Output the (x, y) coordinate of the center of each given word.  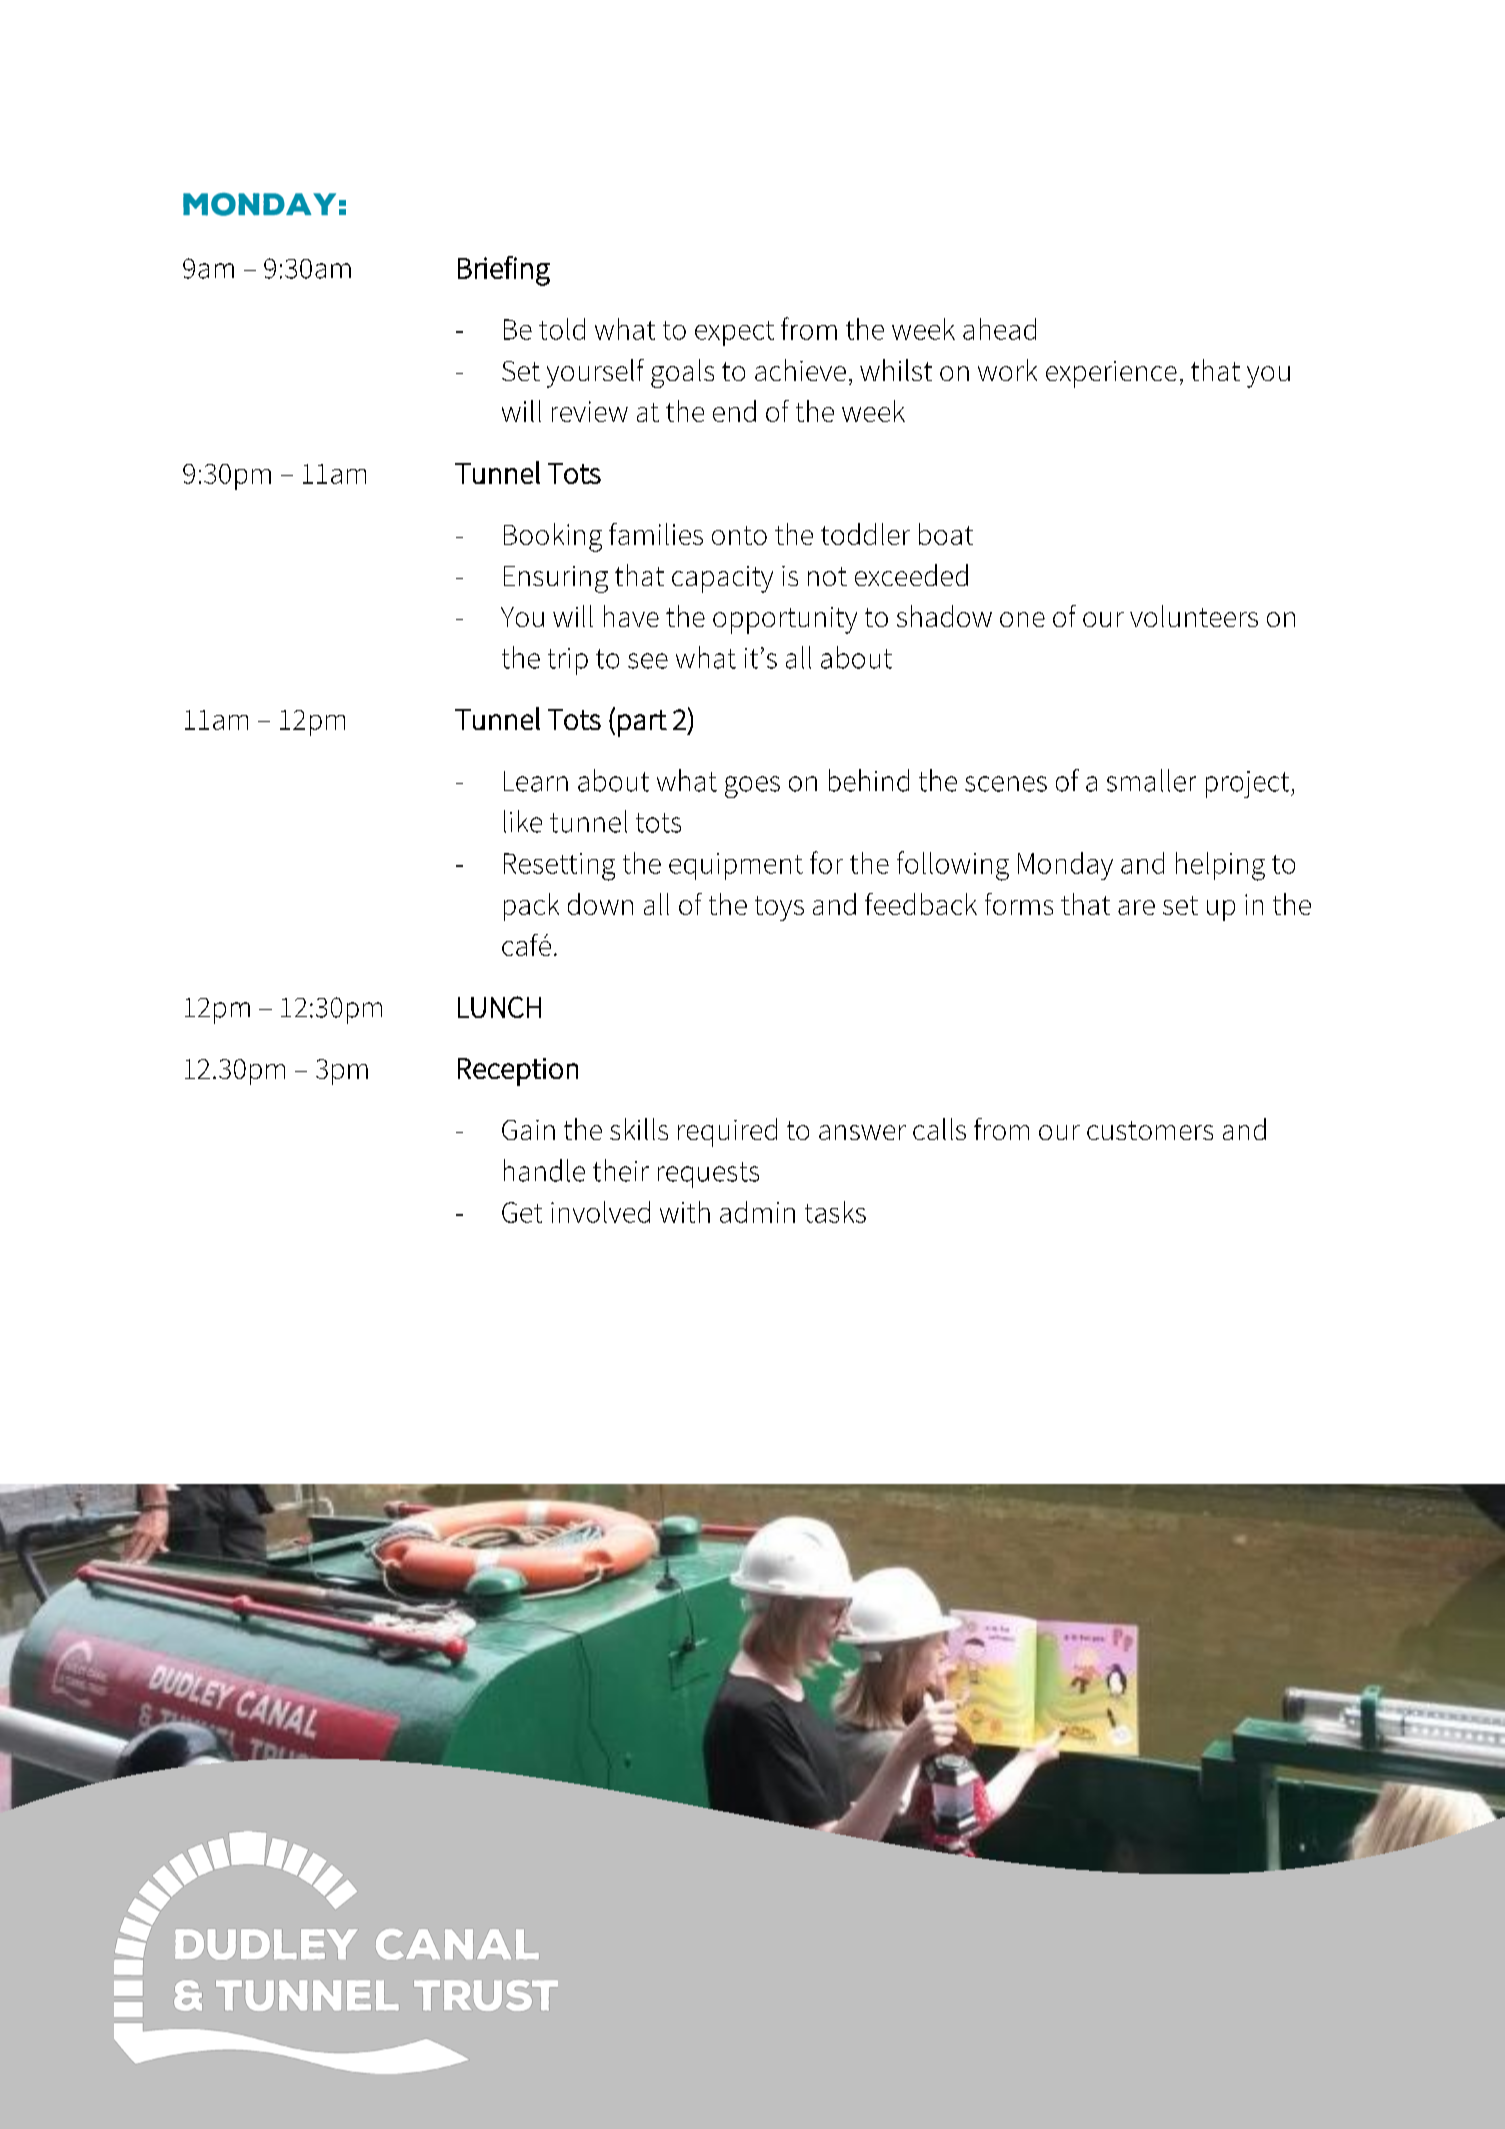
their (621, 1170)
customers (1150, 1130)
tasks (835, 1212)
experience (1111, 374)
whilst (896, 370)
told (562, 329)
